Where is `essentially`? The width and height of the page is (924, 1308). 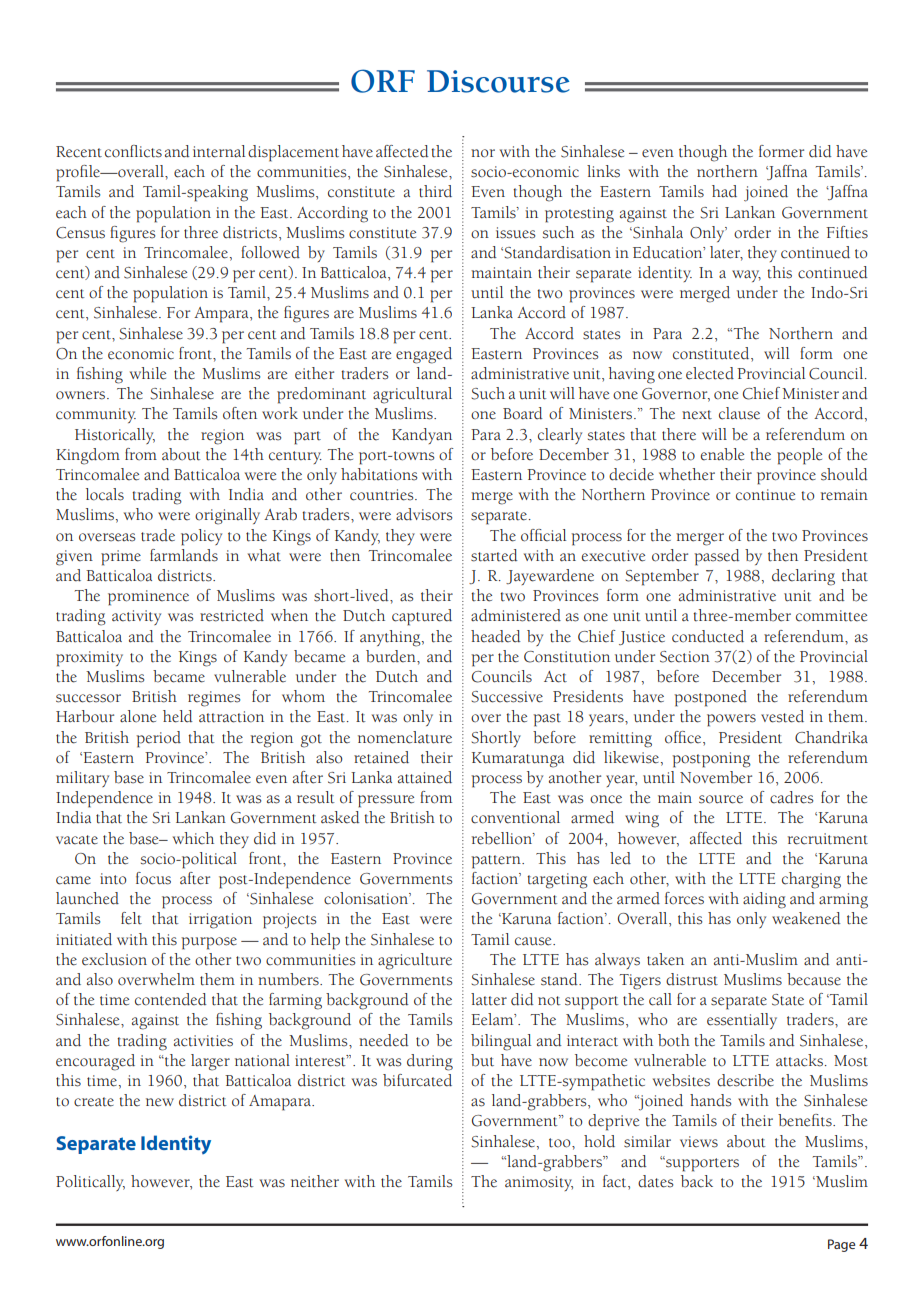
essentially is located at coordinates (742, 1021).
